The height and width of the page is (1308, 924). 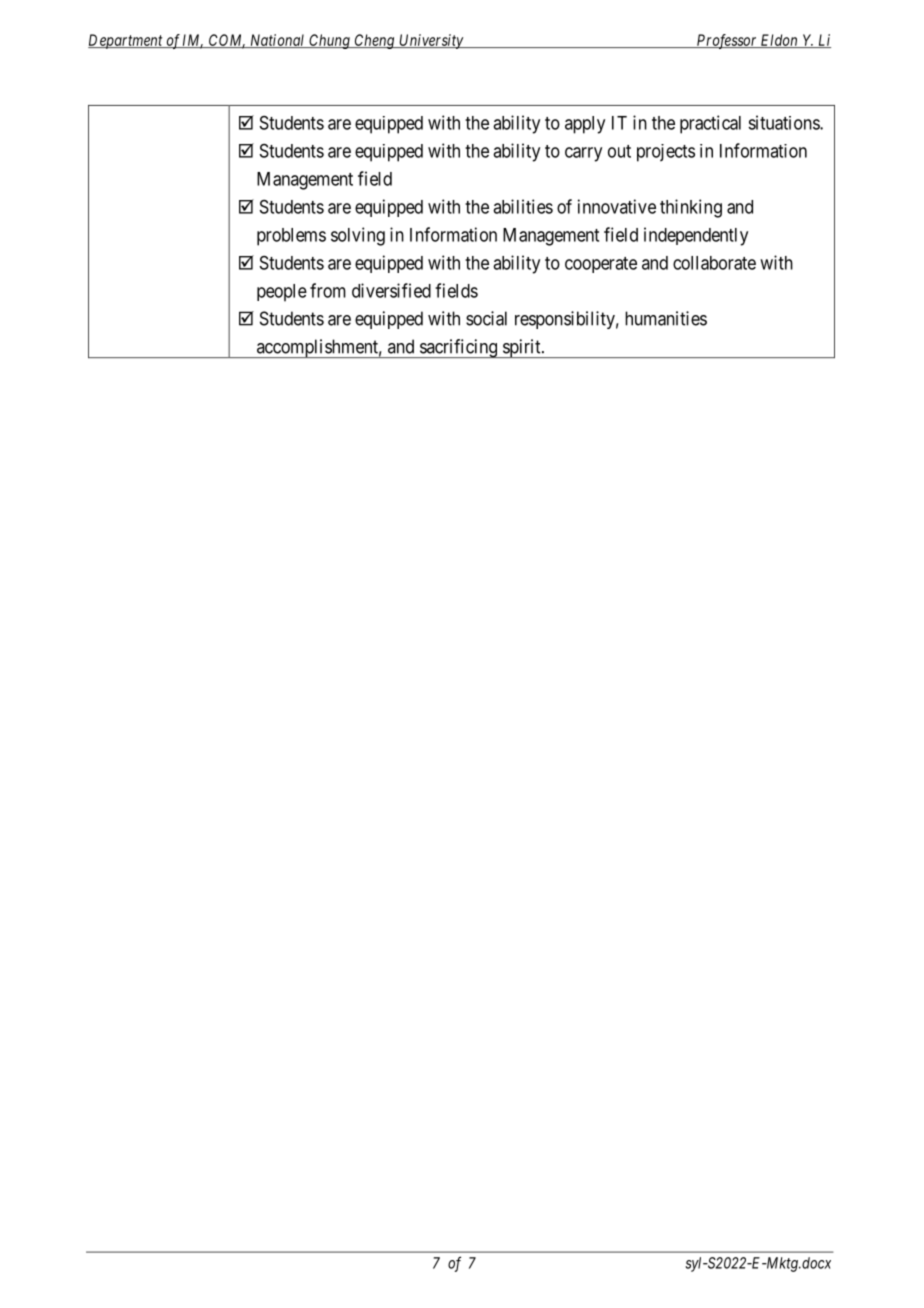 I want to click on Department, so click(x=126, y=41).
